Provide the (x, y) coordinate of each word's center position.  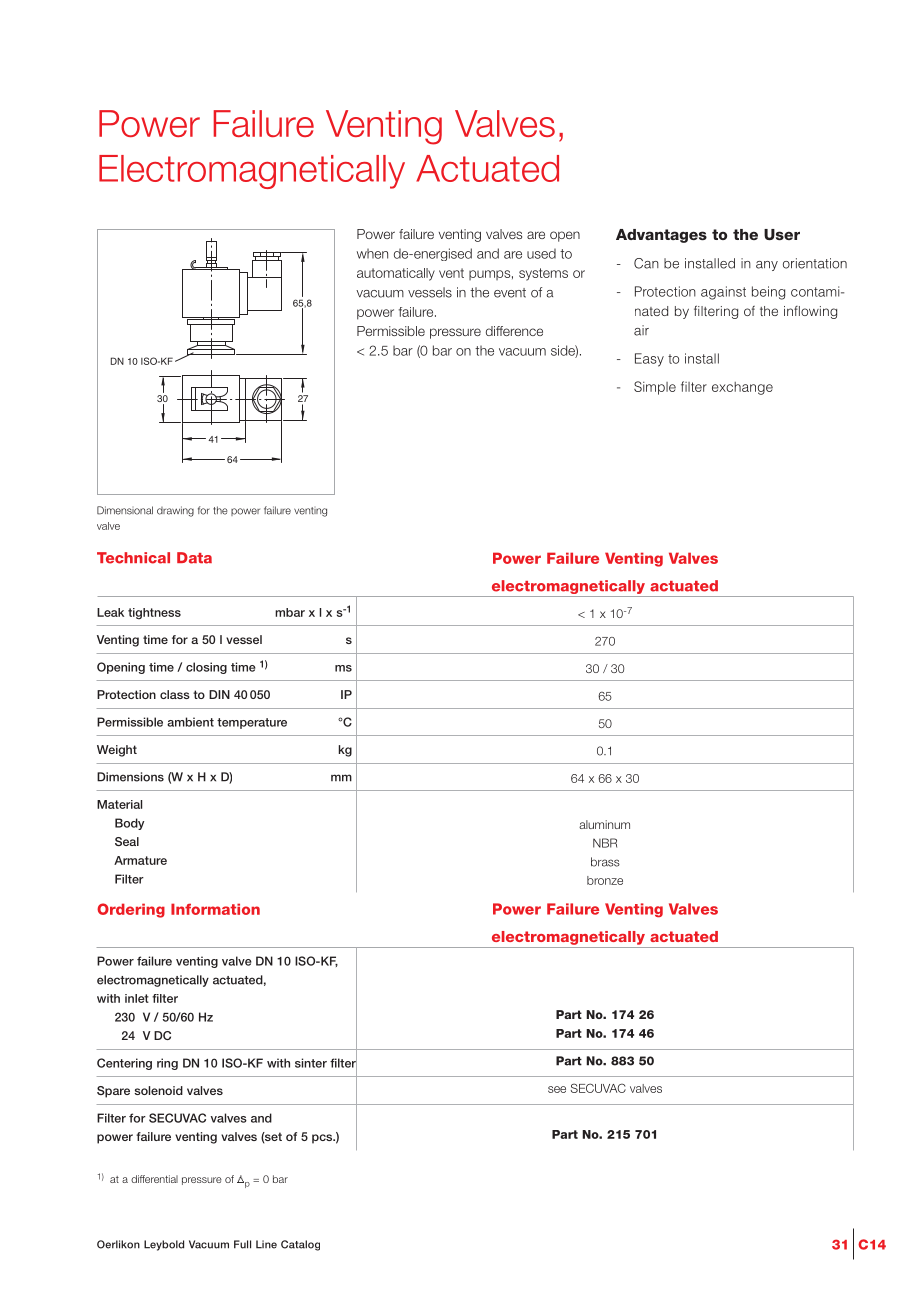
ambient (190, 722)
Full (242, 1244)
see (557, 1089)
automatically (396, 274)
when (372, 253)
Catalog (300, 1245)
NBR (605, 843)
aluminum (604, 824)
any (767, 266)
